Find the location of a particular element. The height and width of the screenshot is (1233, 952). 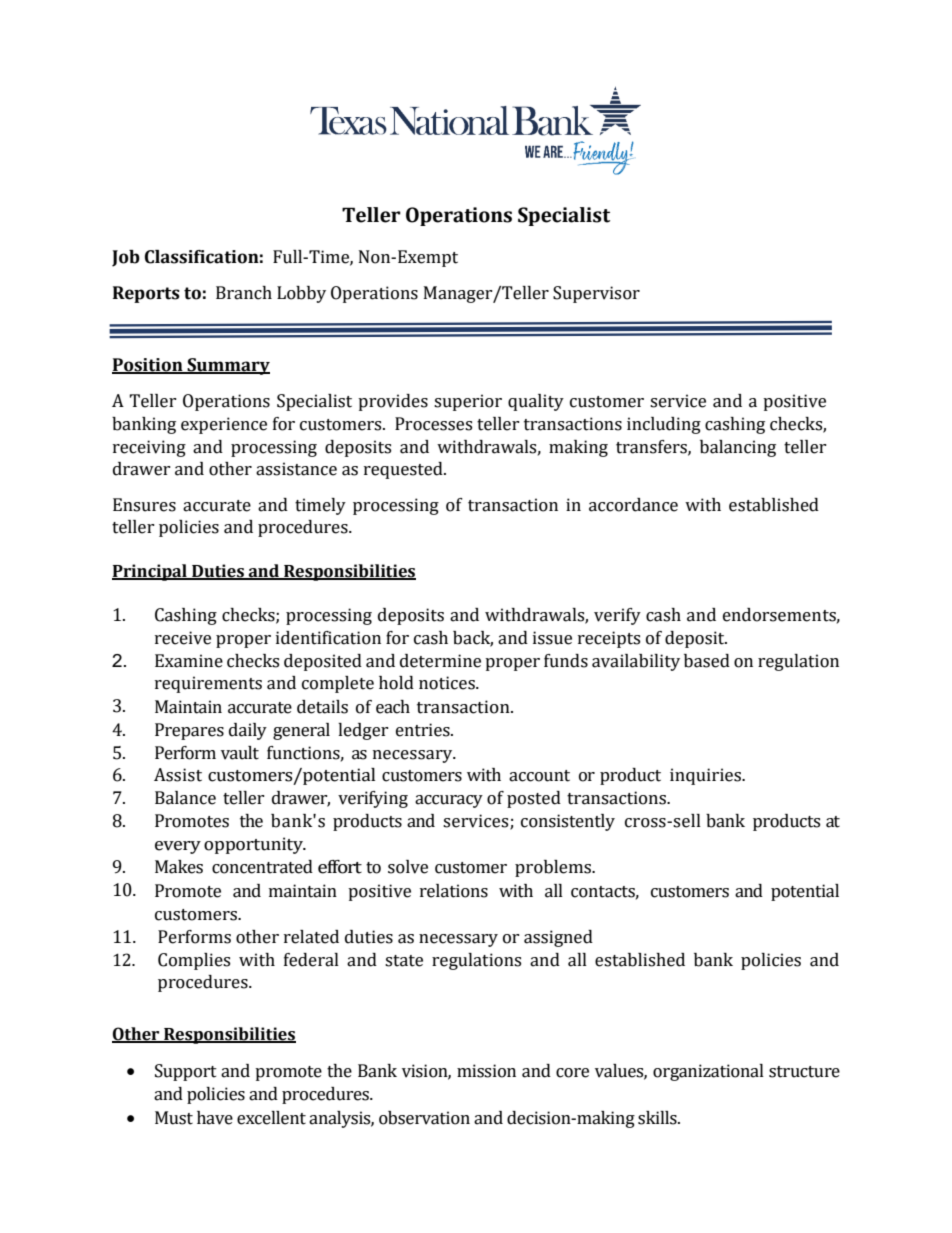

Support is located at coordinates (186, 1072).
